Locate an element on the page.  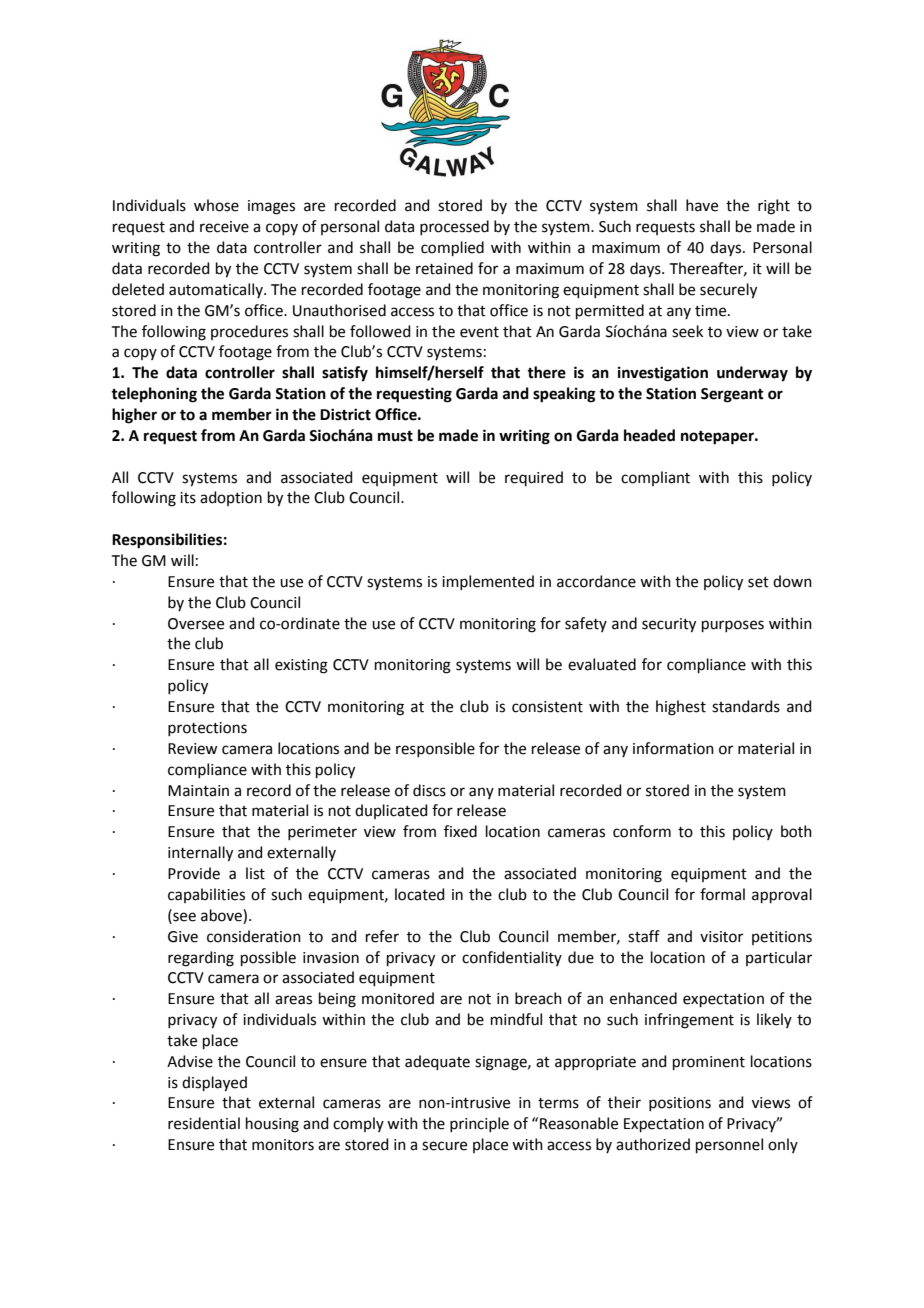
internally is located at coordinates (200, 854).
